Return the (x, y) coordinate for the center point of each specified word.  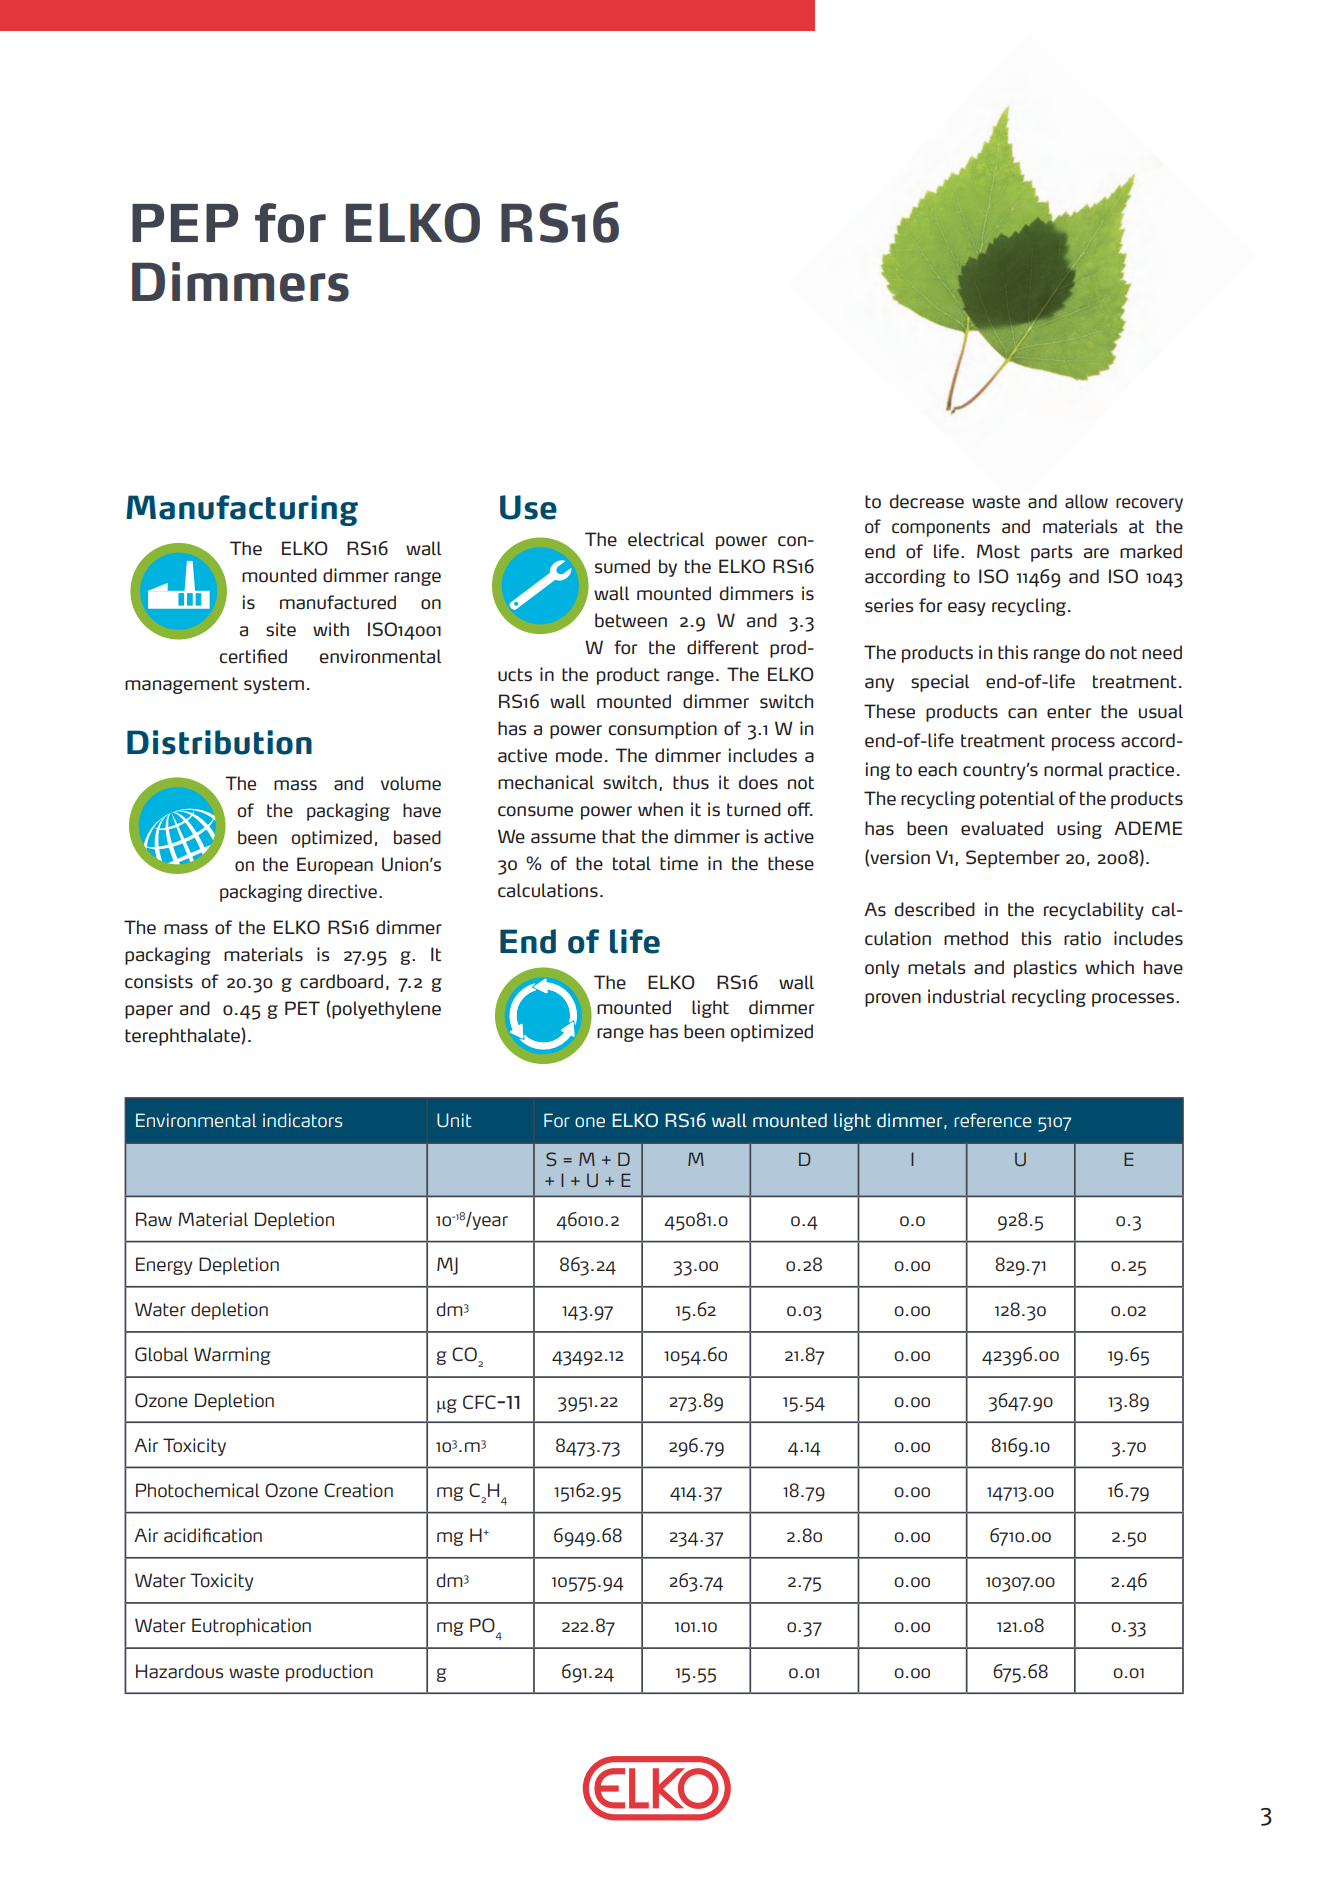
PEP (185, 223)
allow (1086, 501)
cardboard (341, 981)
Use (528, 507)
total (632, 863)
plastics (1045, 969)
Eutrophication (251, 1627)
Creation (358, 1490)
